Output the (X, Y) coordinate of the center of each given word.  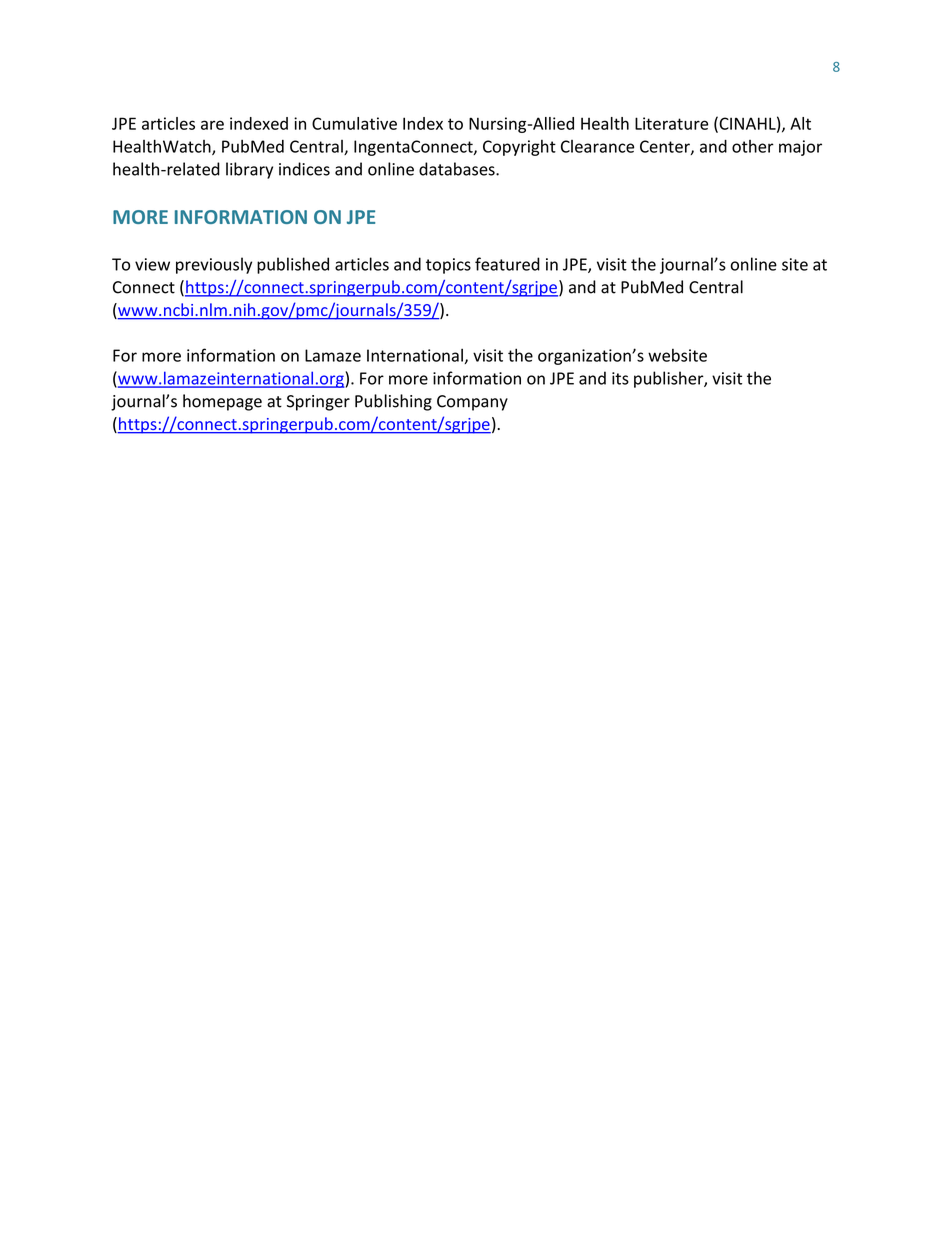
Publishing (393, 402)
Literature (671, 123)
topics (448, 266)
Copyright (519, 148)
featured (507, 264)
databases (458, 169)
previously (214, 265)
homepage (222, 402)
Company (472, 403)
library (249, 170)
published (293, 265)
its (620, 378)
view (152, 264)
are (212, 125)
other (753, 146)
